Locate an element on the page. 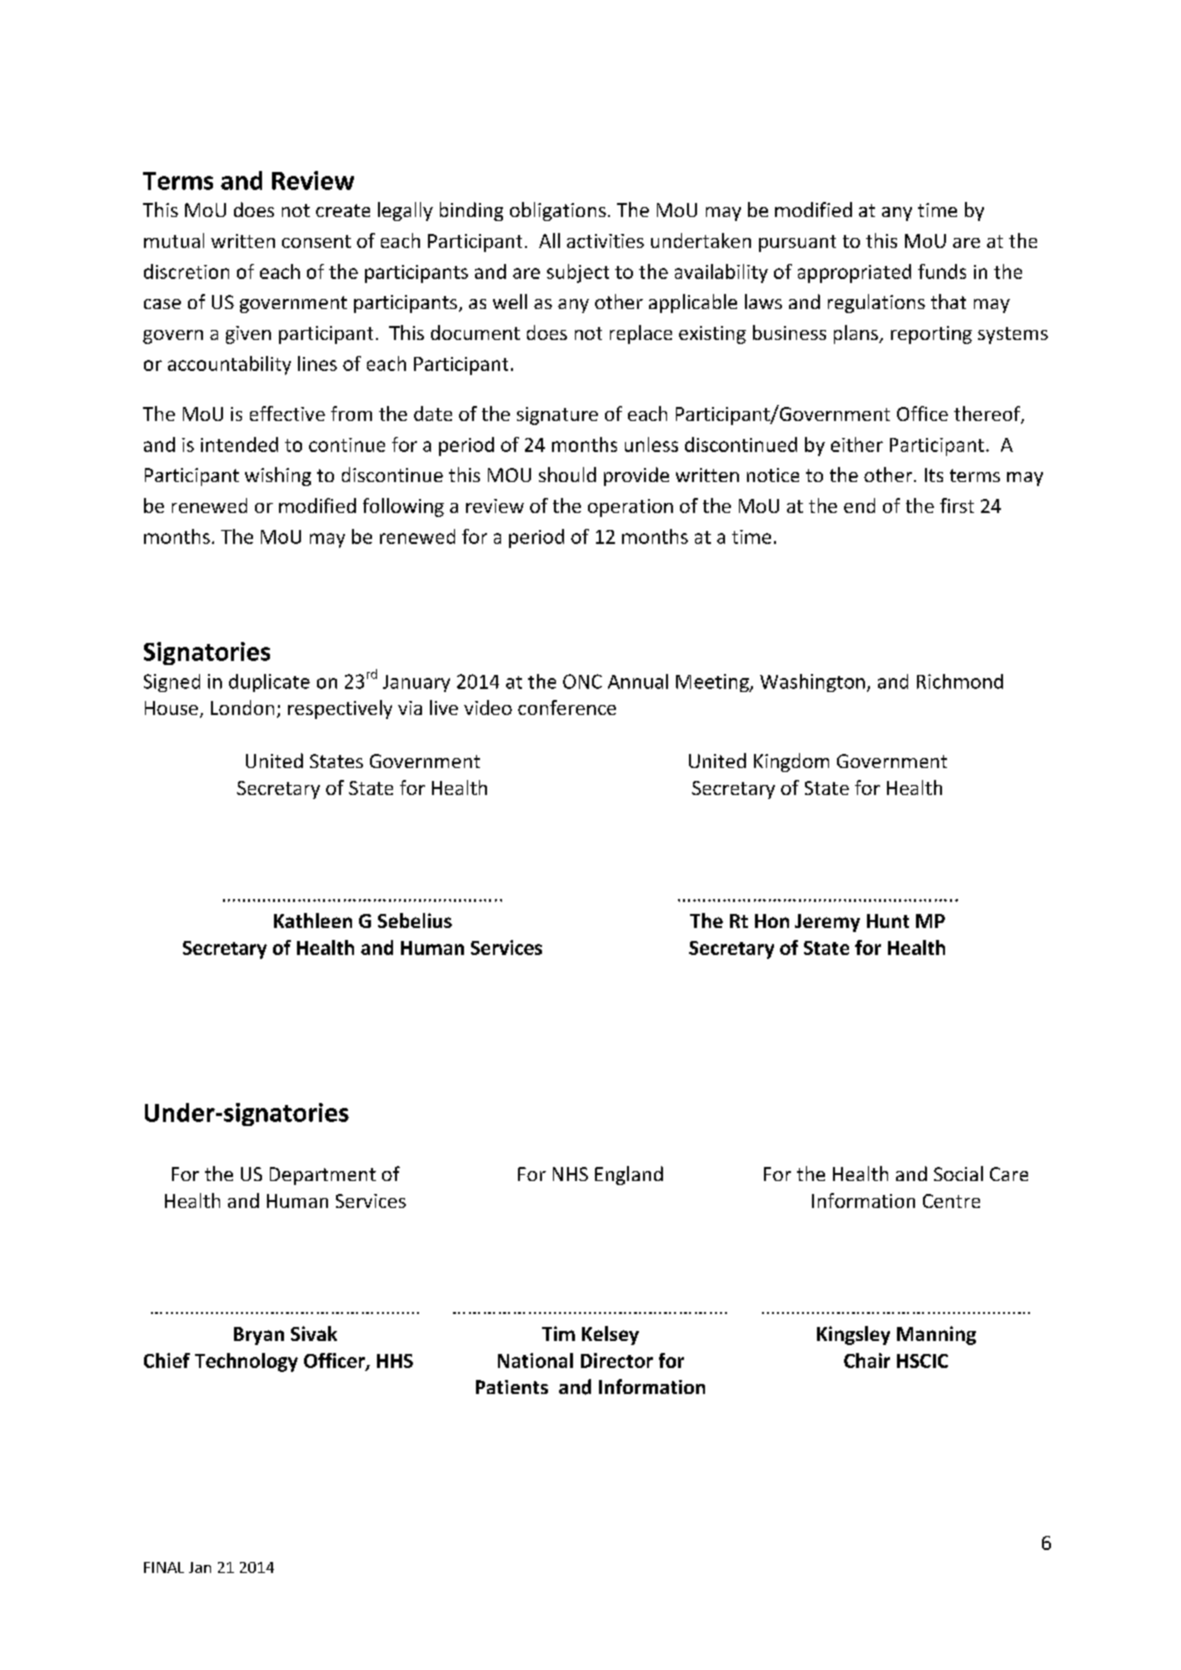  FINAL is located at coordinates (164, 1567).
